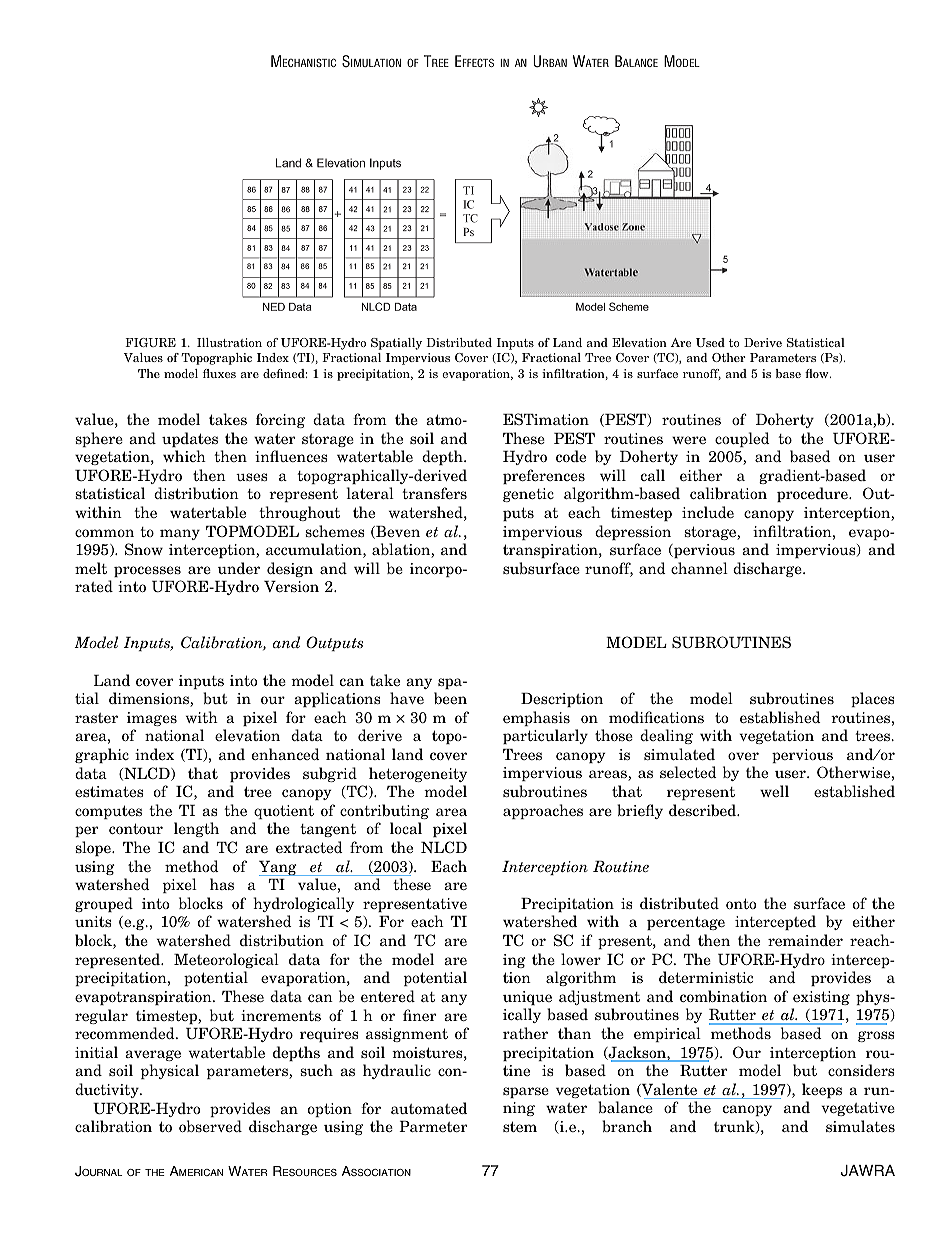 The height and width of the image is (1233, 952). What do you see at coordinates (544, 476) in the image?
I see `preferences` at bounding box center [544, 476].
